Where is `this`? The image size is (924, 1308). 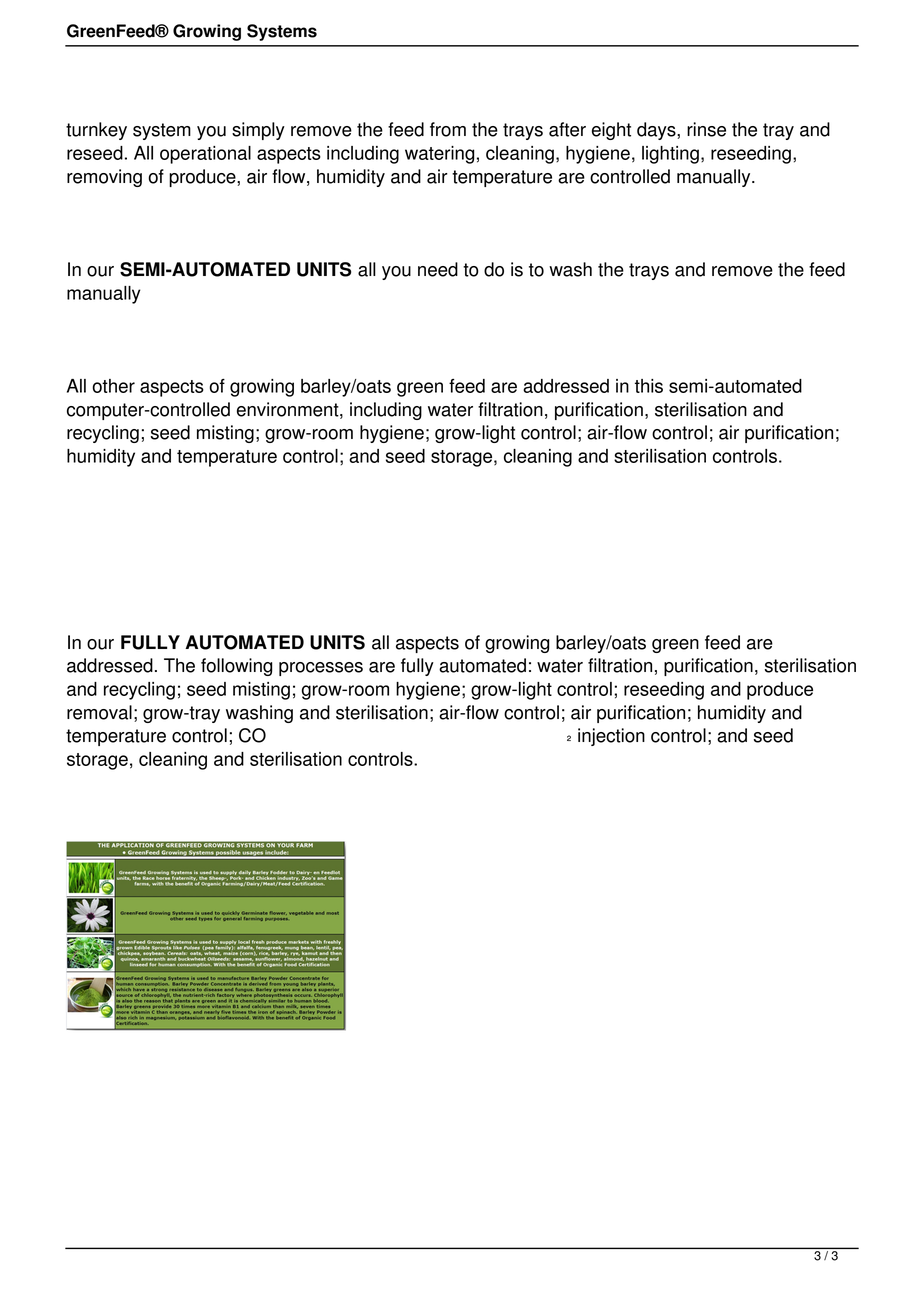
this is located at coordinates (649, 386).
